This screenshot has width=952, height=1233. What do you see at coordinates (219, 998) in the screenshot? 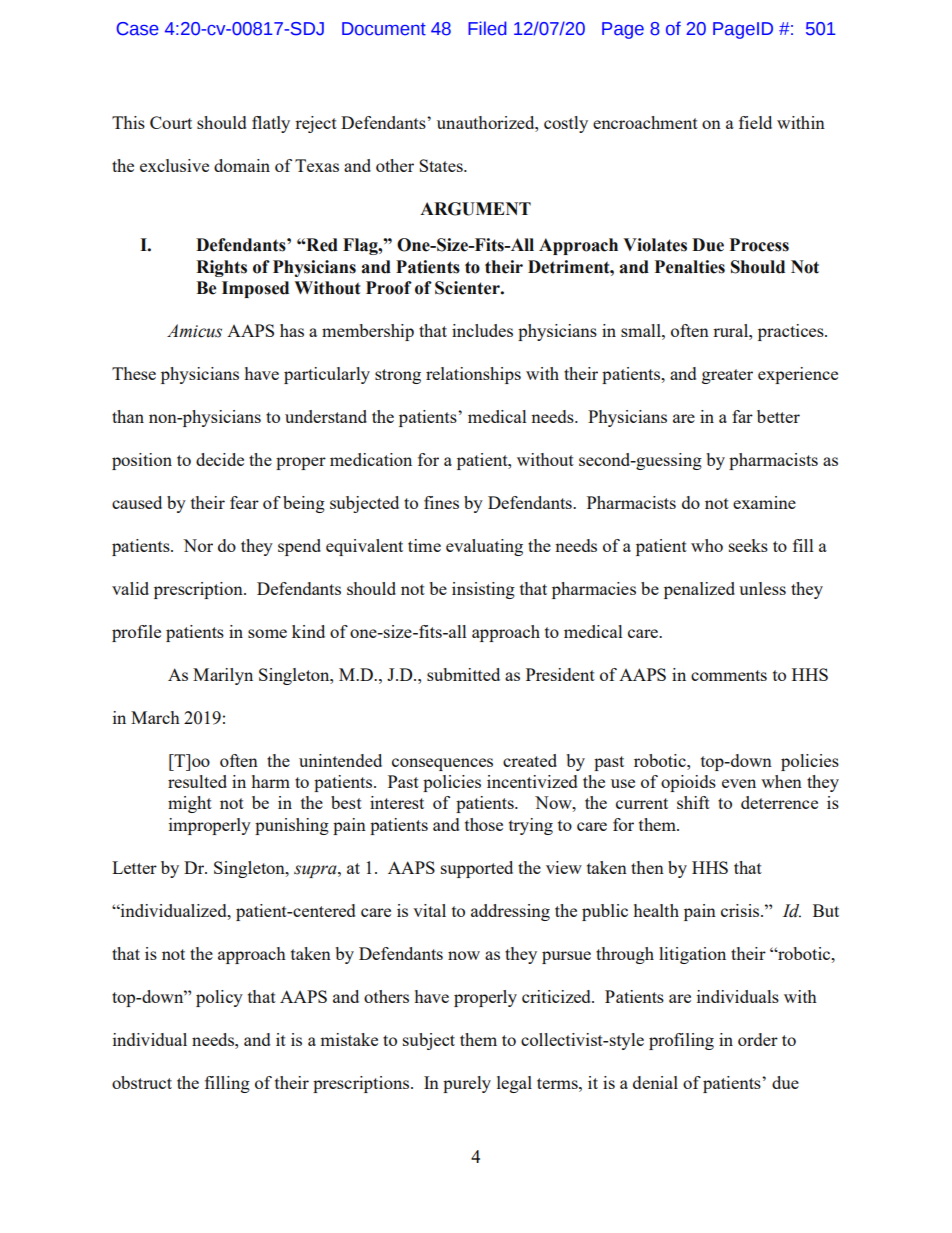
I see `policy` at bounding box center [219, 998].
